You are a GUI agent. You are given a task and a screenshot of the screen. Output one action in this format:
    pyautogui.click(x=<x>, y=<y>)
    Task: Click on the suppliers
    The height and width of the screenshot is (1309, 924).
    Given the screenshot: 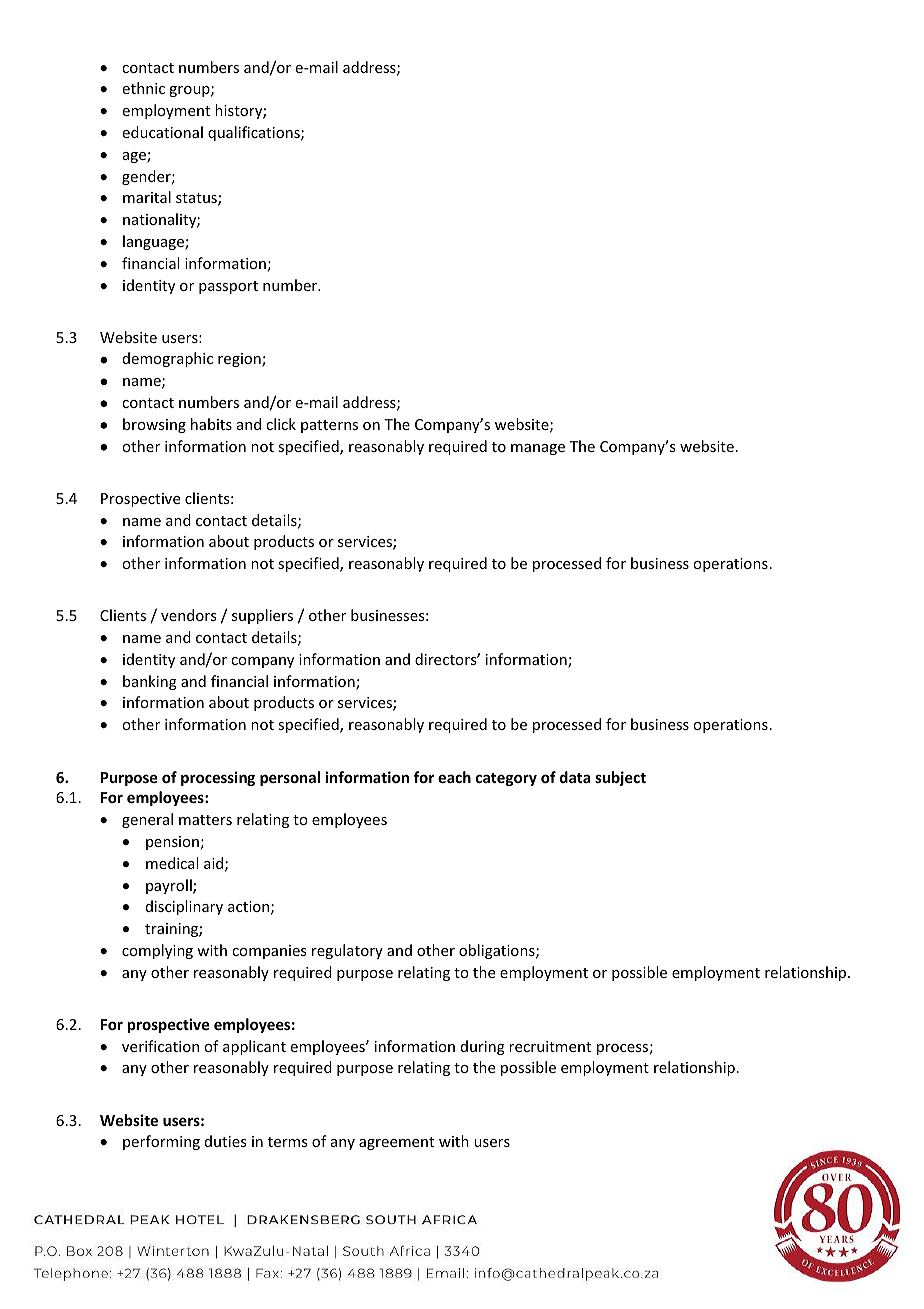 What is the action you would take?
    pyautogui.click(x=262, y=616)
